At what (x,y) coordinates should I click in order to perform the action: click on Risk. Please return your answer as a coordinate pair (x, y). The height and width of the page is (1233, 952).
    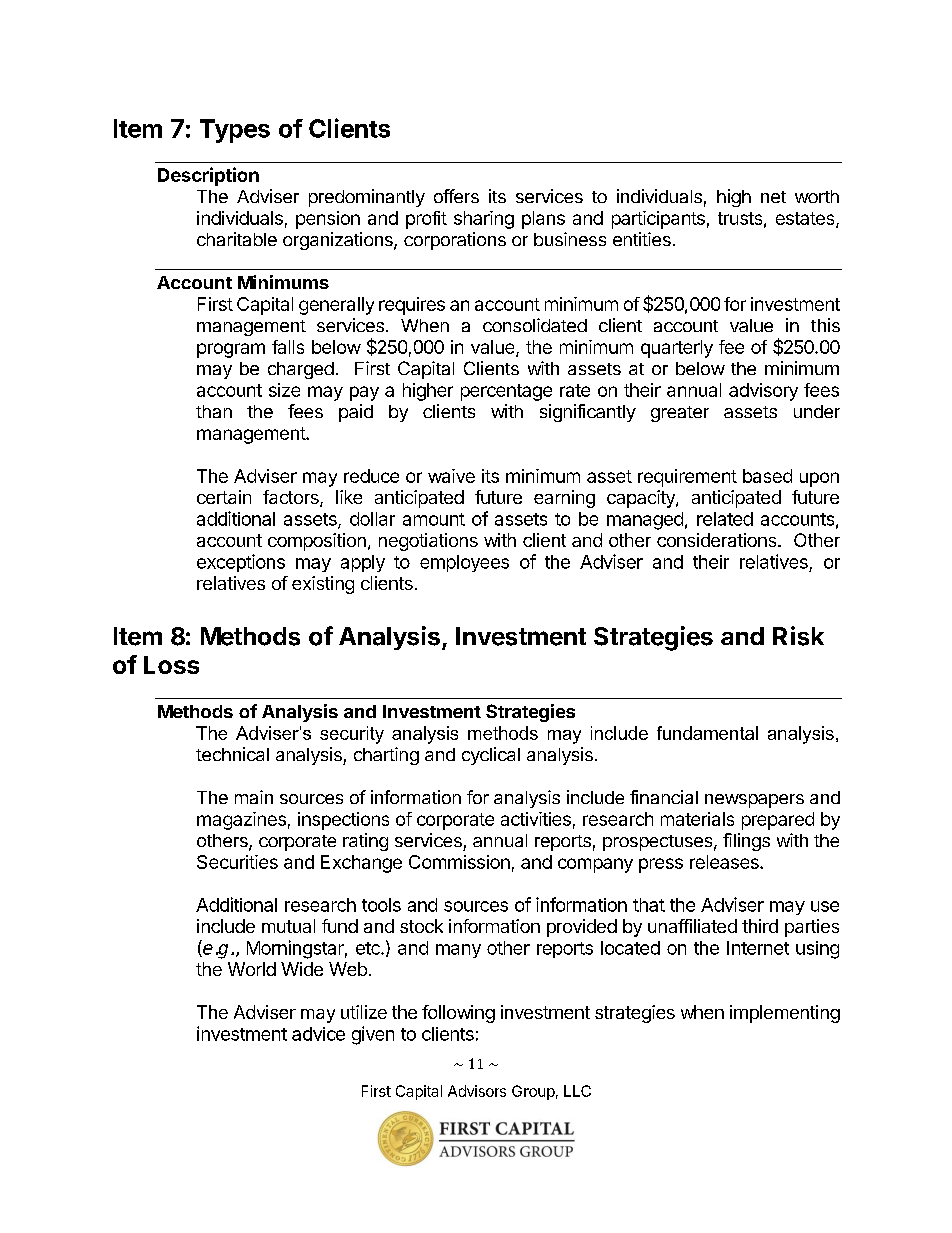
    Looking at the image, I should click on (798, 636).
